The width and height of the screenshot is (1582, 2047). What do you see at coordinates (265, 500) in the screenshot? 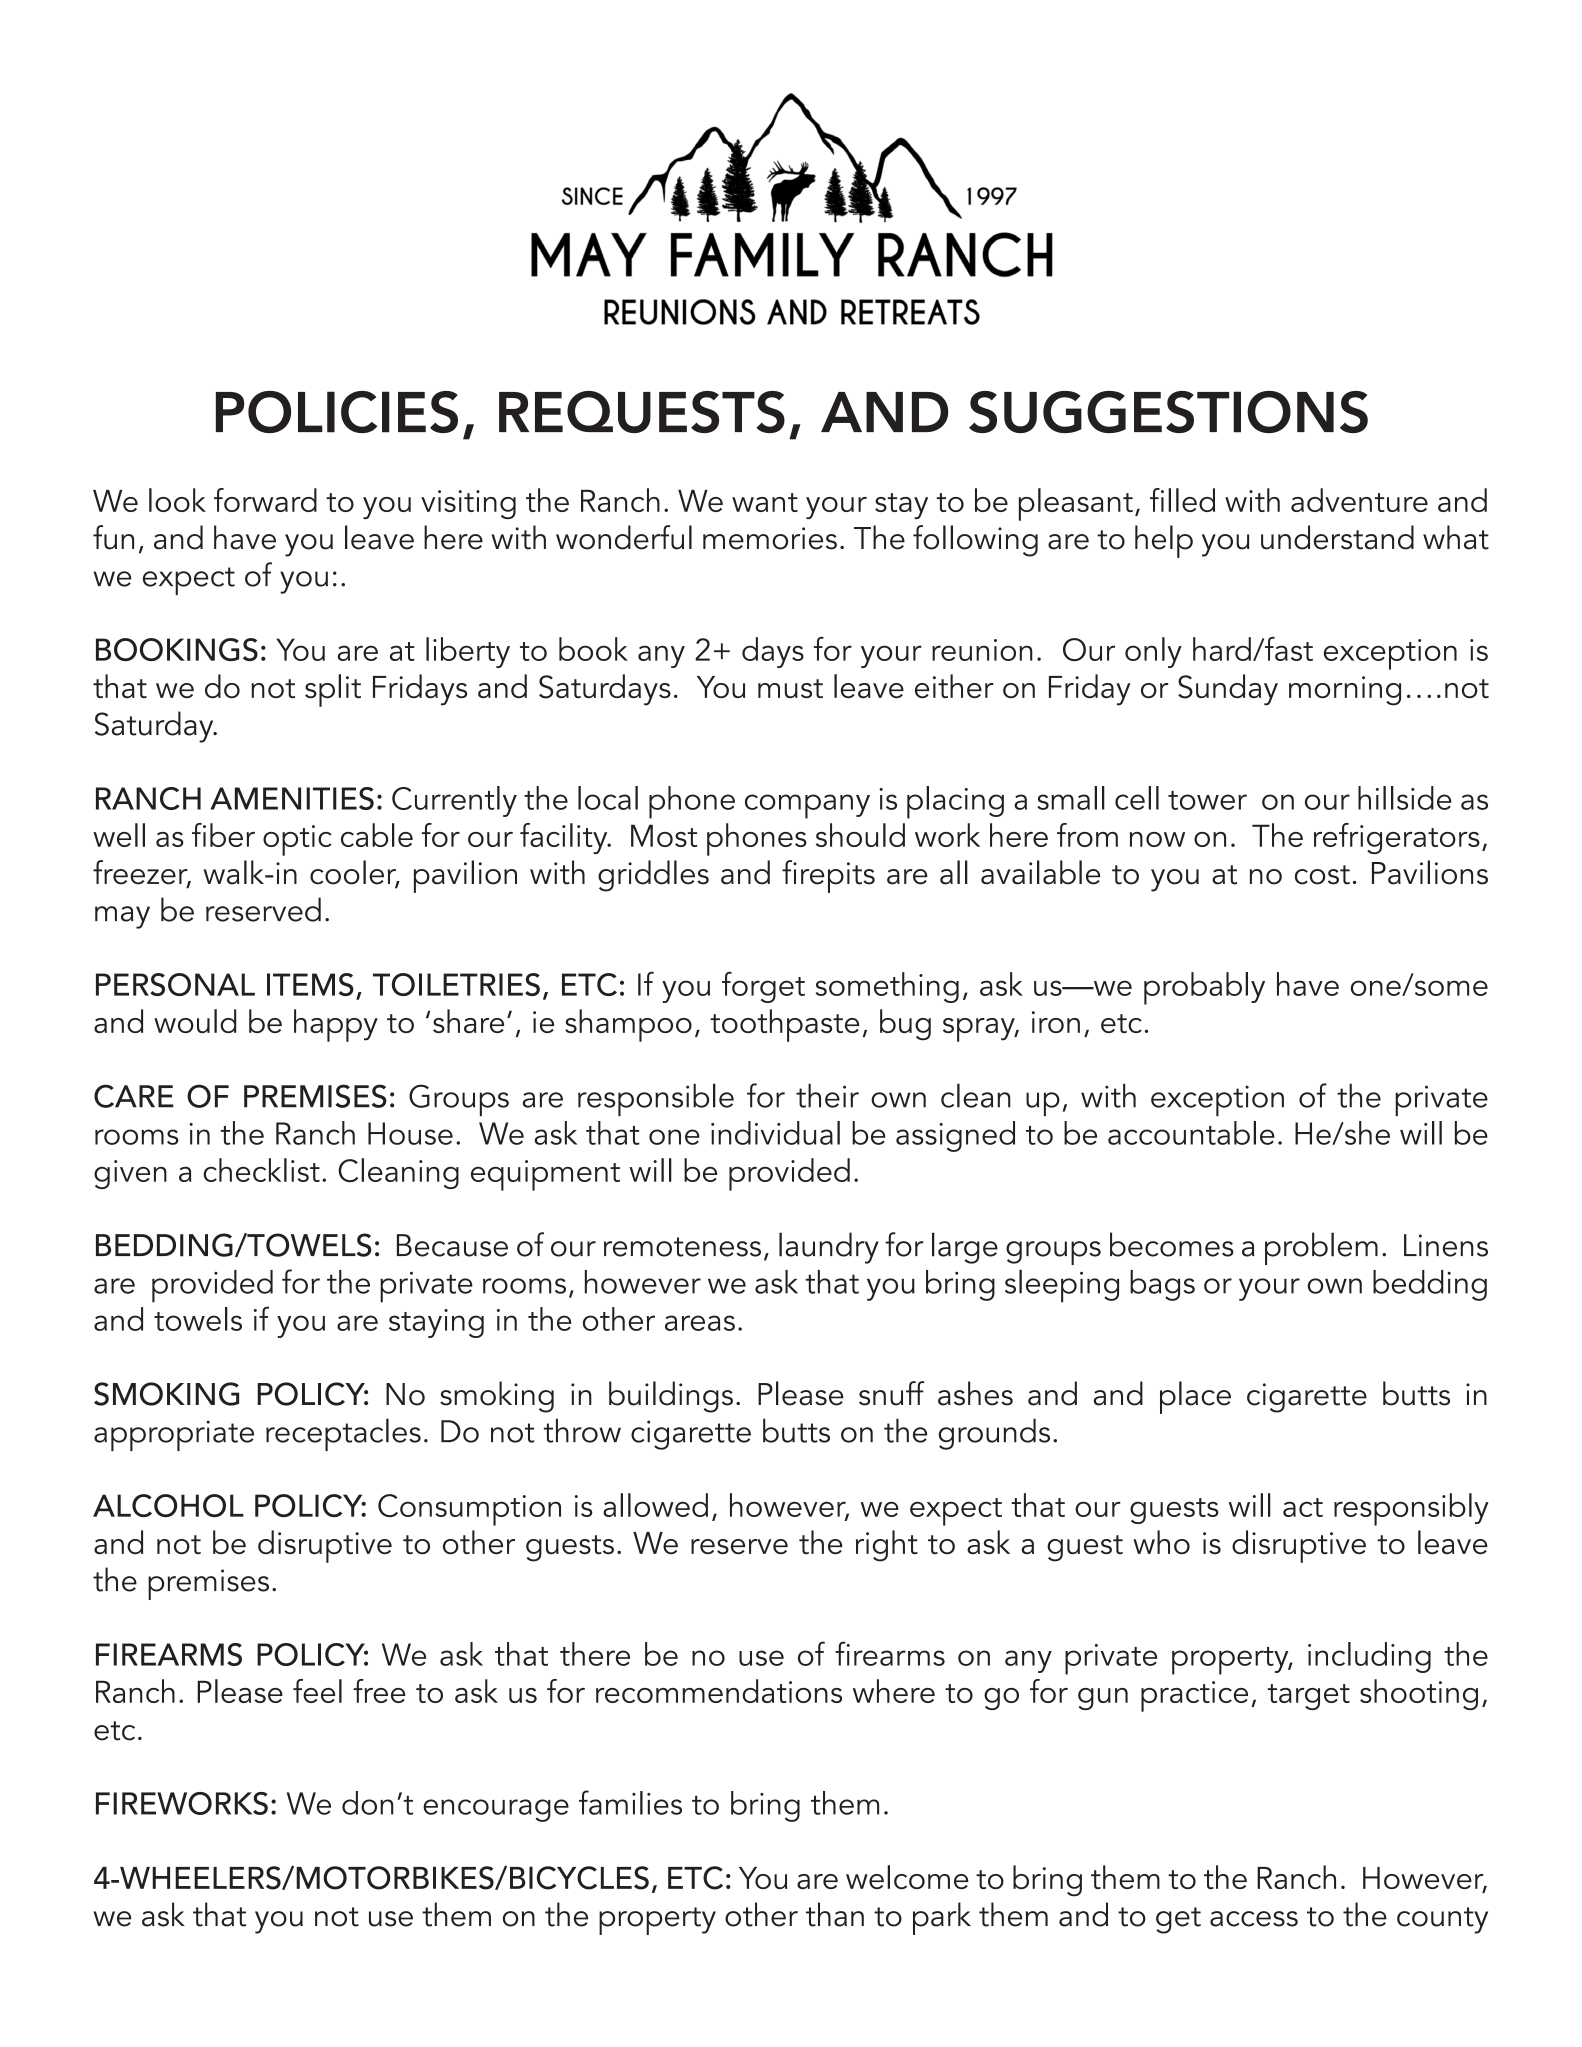
I see `forward` at bounding box center [265, 500].
